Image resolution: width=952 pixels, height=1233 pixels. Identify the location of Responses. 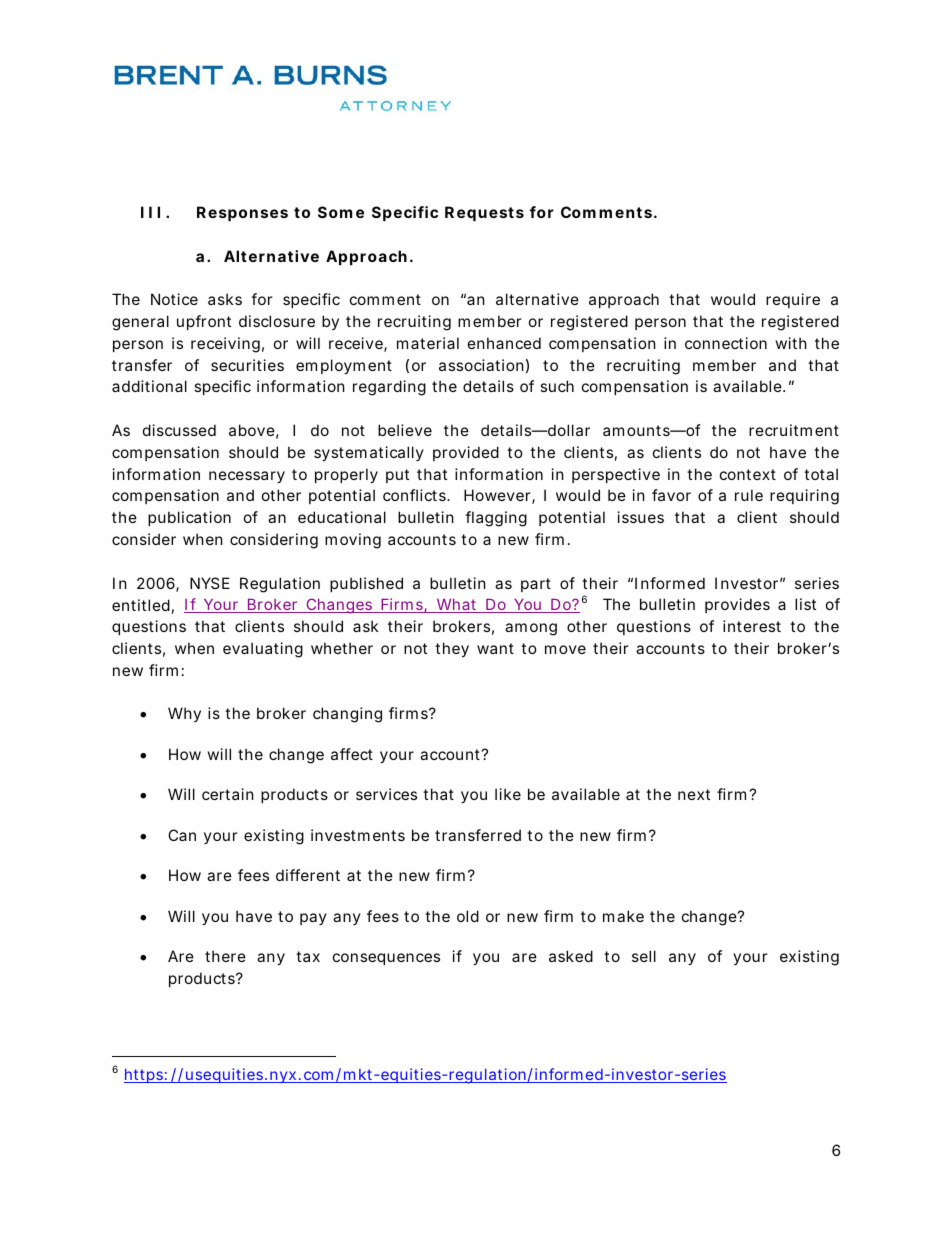
(242, 213).
